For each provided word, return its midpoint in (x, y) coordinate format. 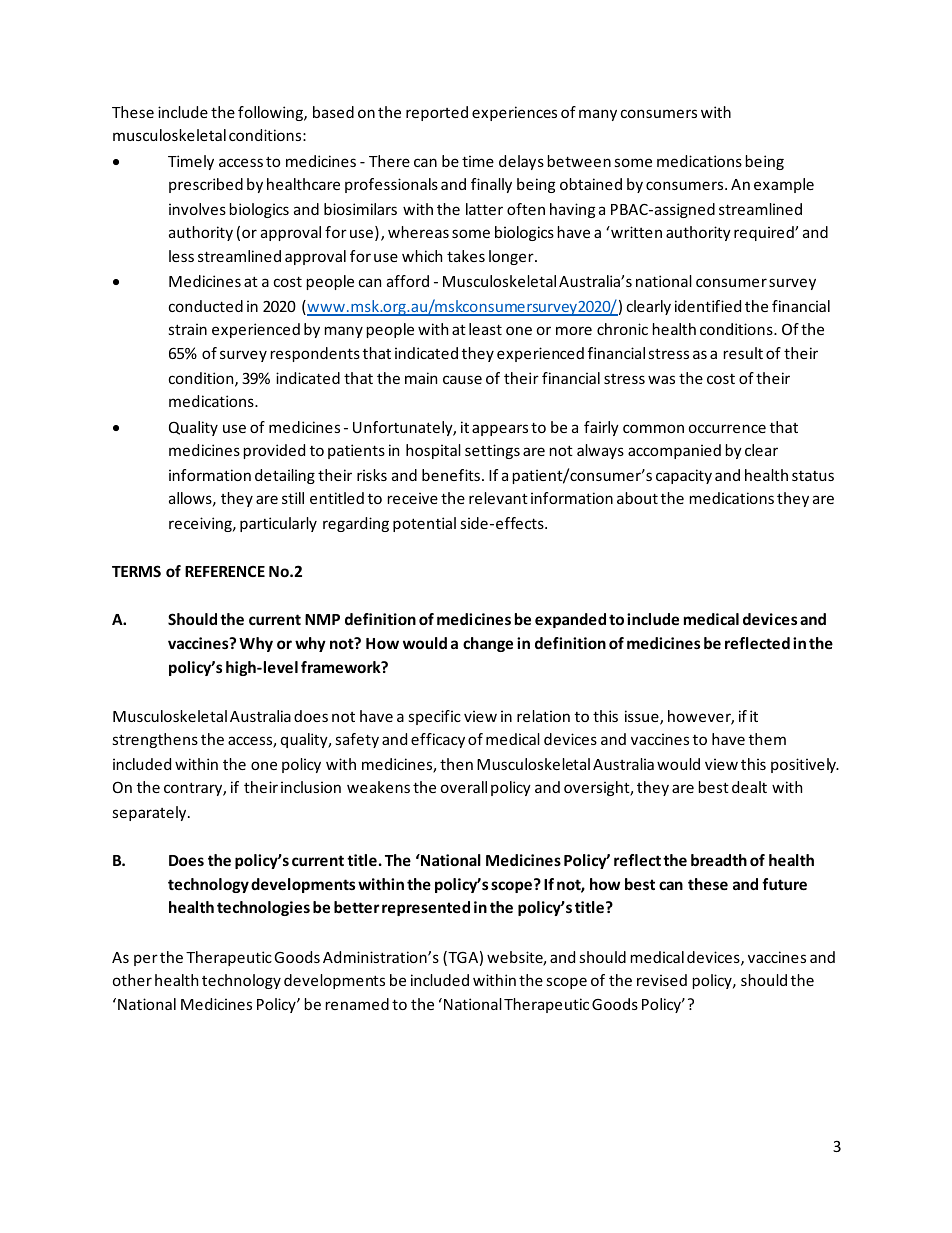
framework (342, 667)
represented (426, 908)
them (767, 739)
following (271, 113)
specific (435, 717)
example (784, 185)
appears (500, 430)
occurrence (727, 428)
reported (437, 113)
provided (274, 451)
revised (662, 980)
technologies (263, 908)
